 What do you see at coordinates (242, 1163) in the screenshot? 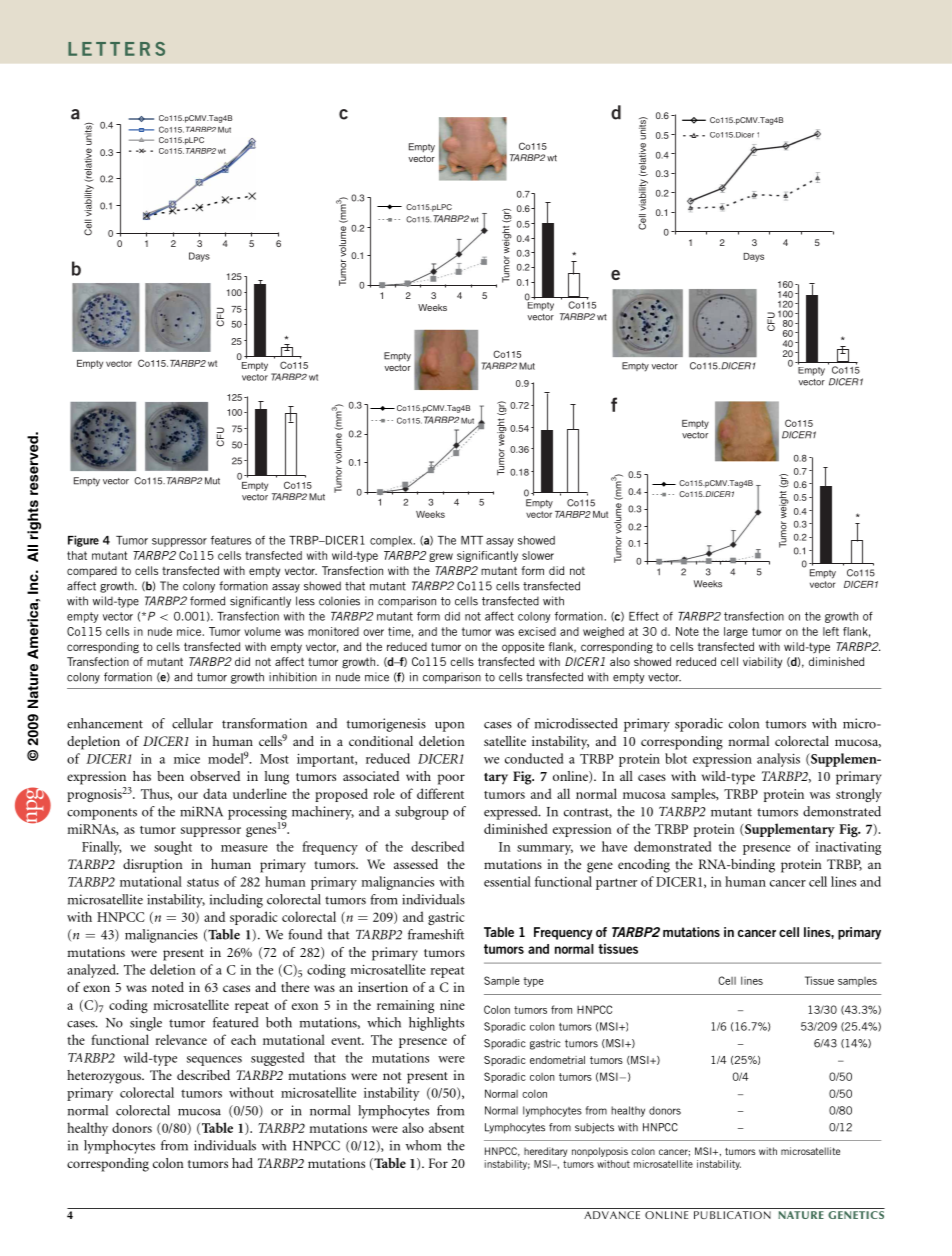
I see `had` at bounding box center [242, 1163].
